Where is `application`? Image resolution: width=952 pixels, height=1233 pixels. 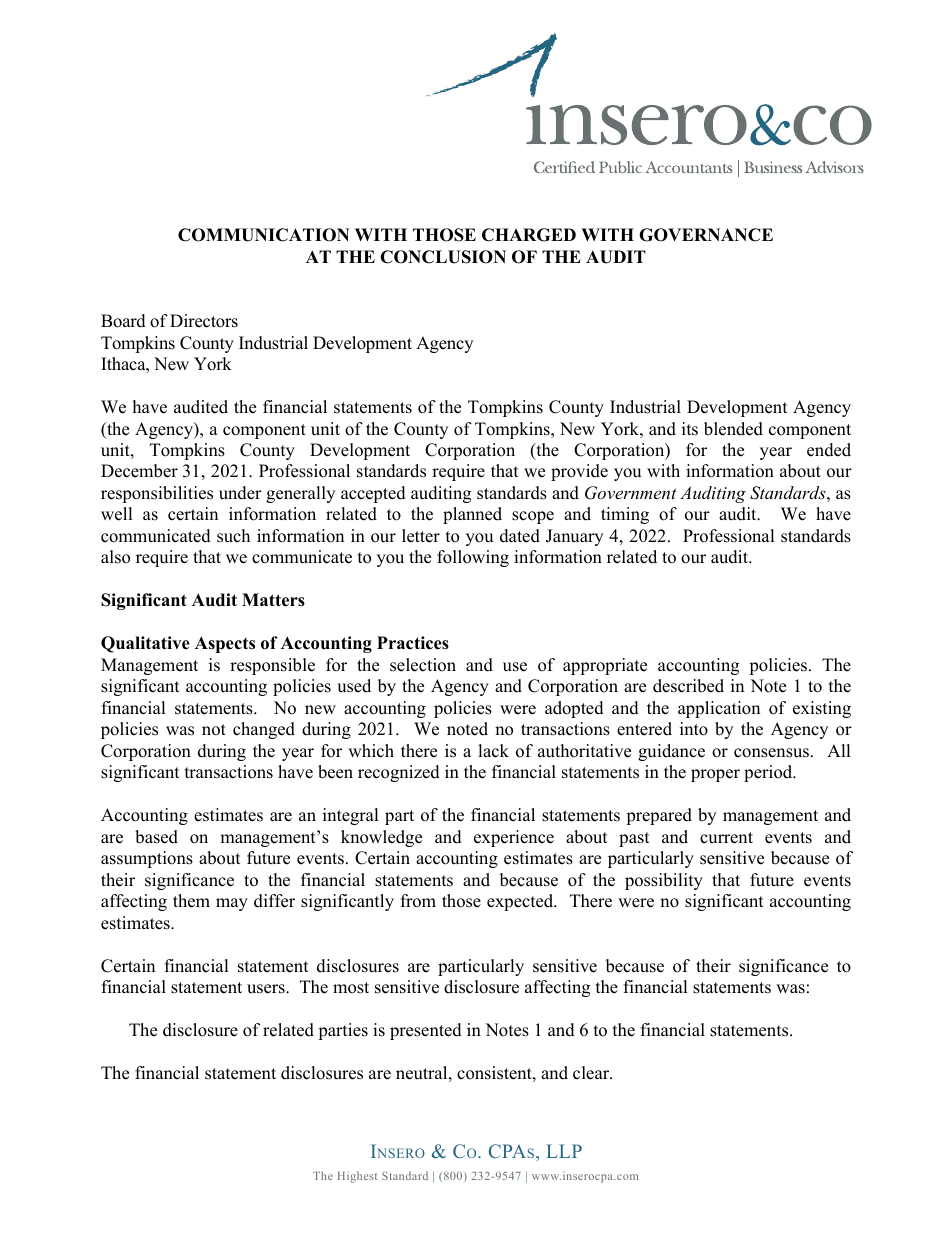 application is located at coordinates (719, 709).
